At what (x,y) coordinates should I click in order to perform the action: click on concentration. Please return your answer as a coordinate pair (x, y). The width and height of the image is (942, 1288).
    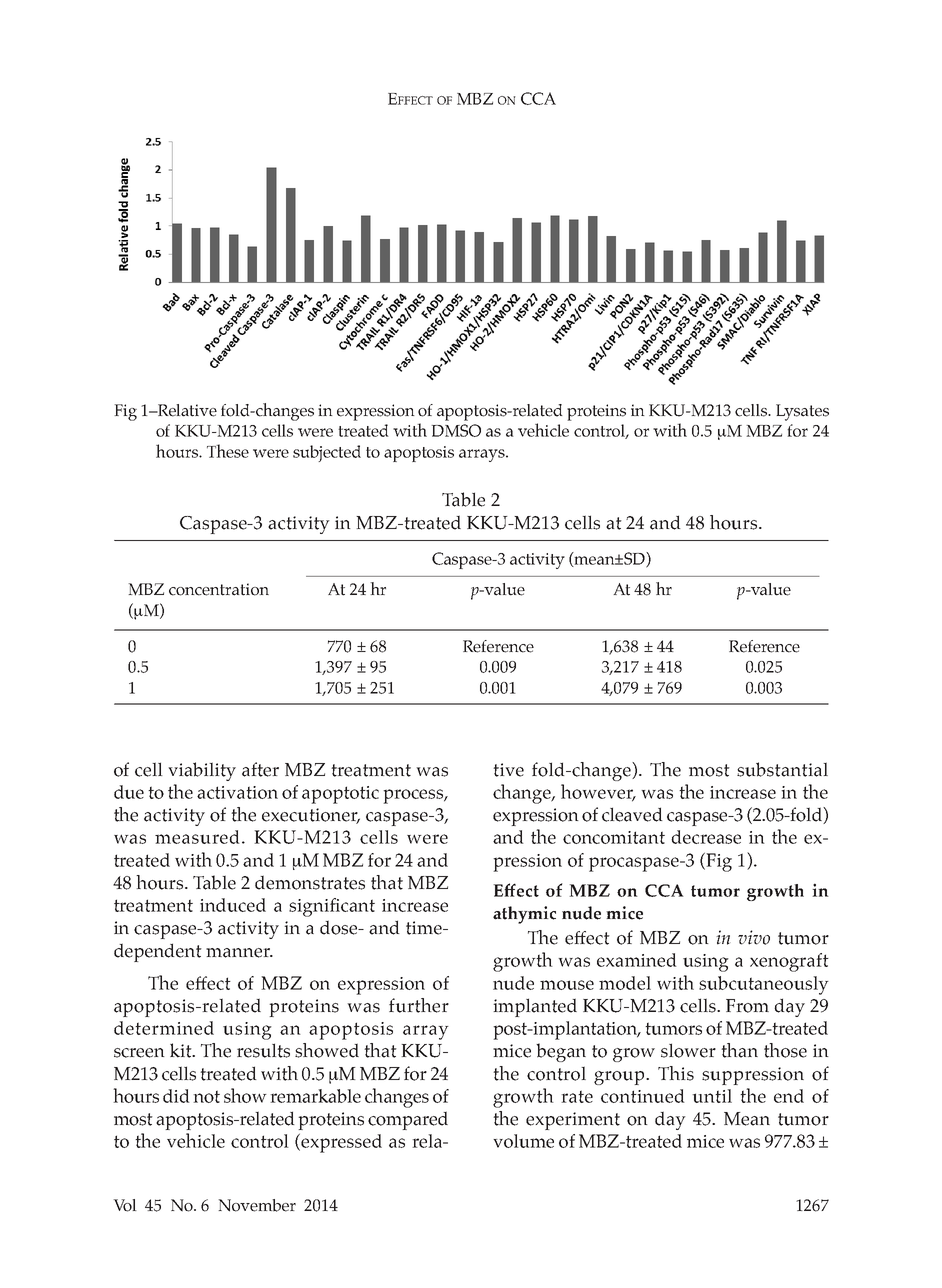
    Looking at the image, I should click on (219, 589).
